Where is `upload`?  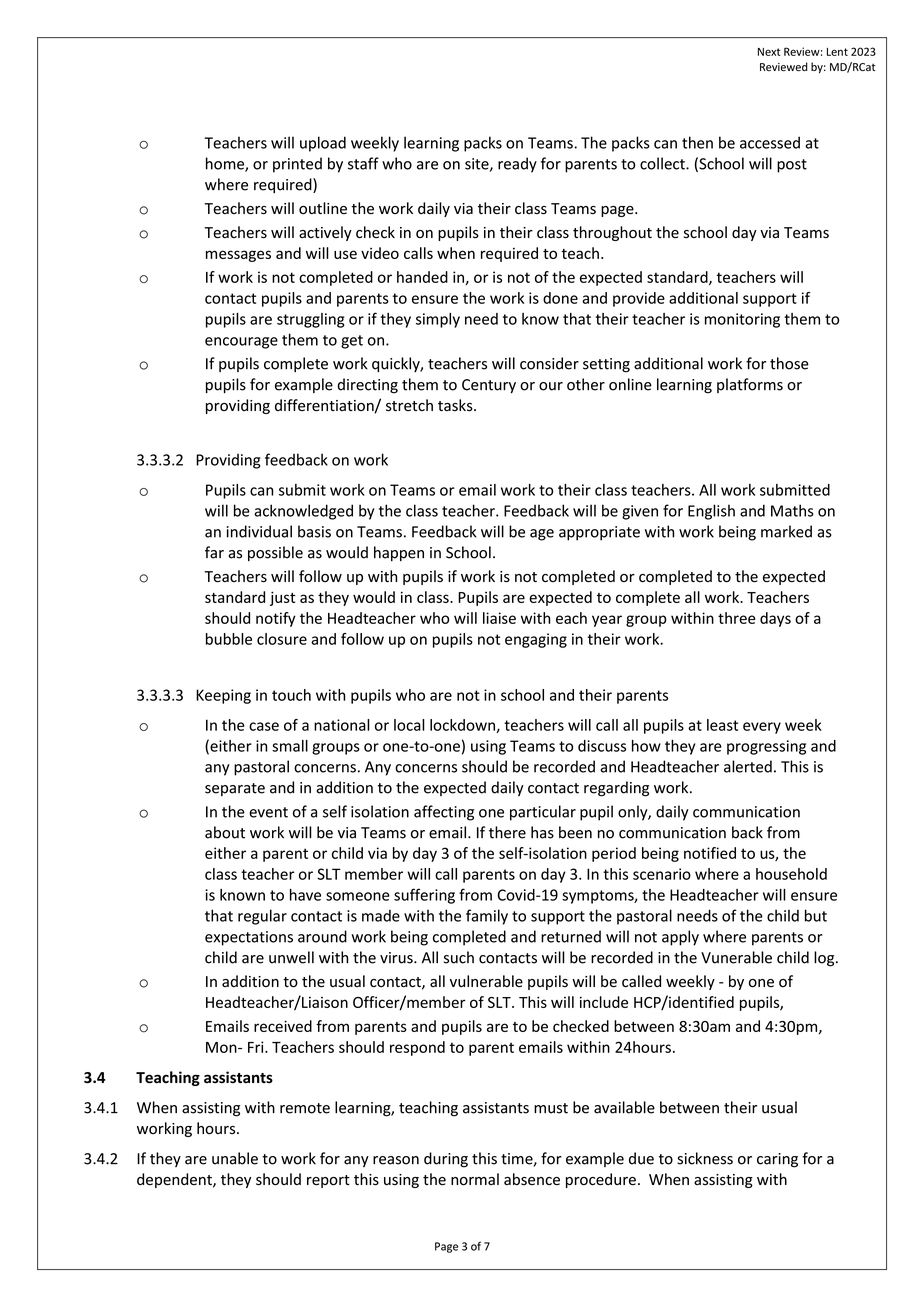
upload is located at coordinates (323, 144).
